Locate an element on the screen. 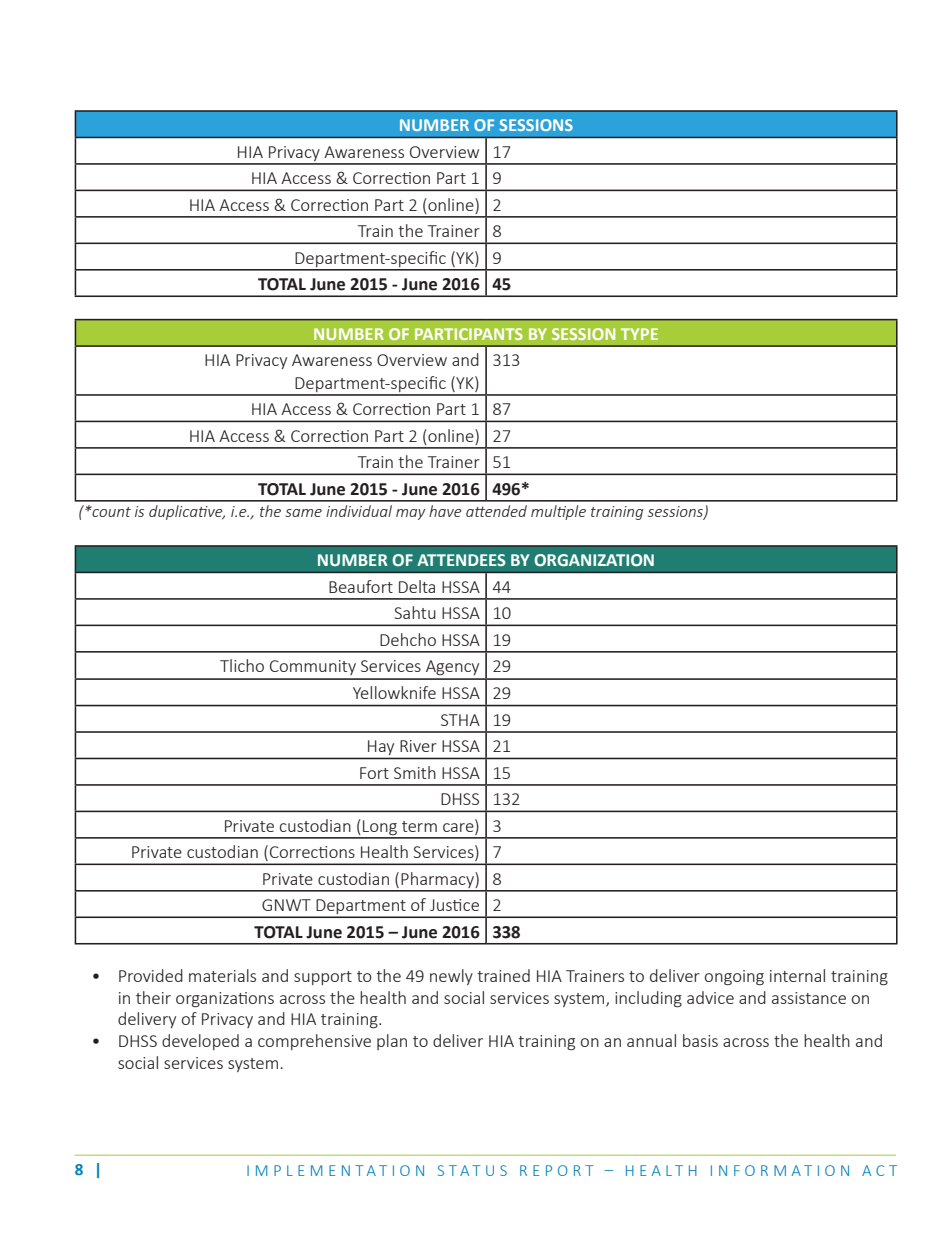 The height and width of the screenshot is (1233, 952). Delta is located at coordinates (417, 586).
